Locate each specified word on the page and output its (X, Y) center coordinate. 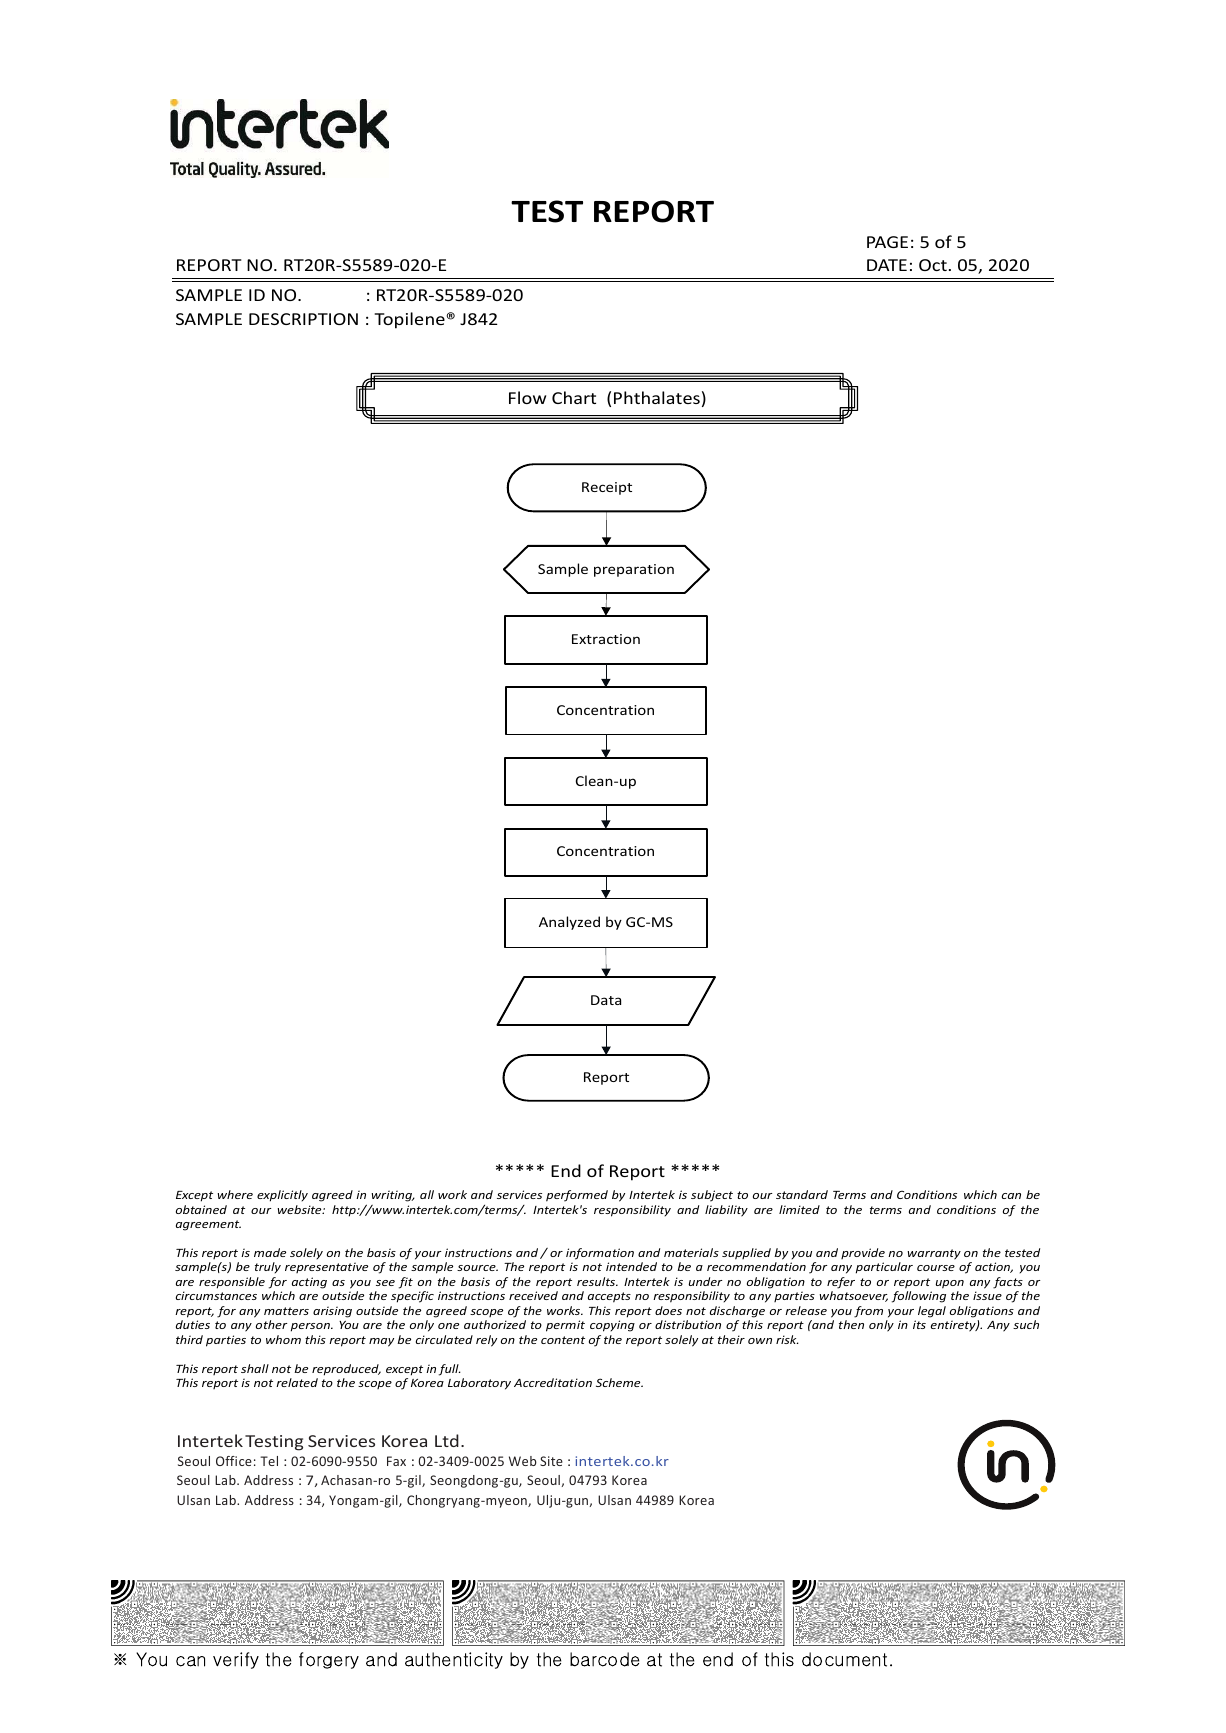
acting (309, 1283)
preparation (634, 570)
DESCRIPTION (303, 319)
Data (606, 1000)
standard (802, 1194)
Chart (574, 397)
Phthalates (657, 397)
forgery (329, 1660)
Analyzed (569, 923)
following (919, 1297)
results (597, 1281)
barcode (604, 1659)
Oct (933, 265)
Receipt (607, 488)
